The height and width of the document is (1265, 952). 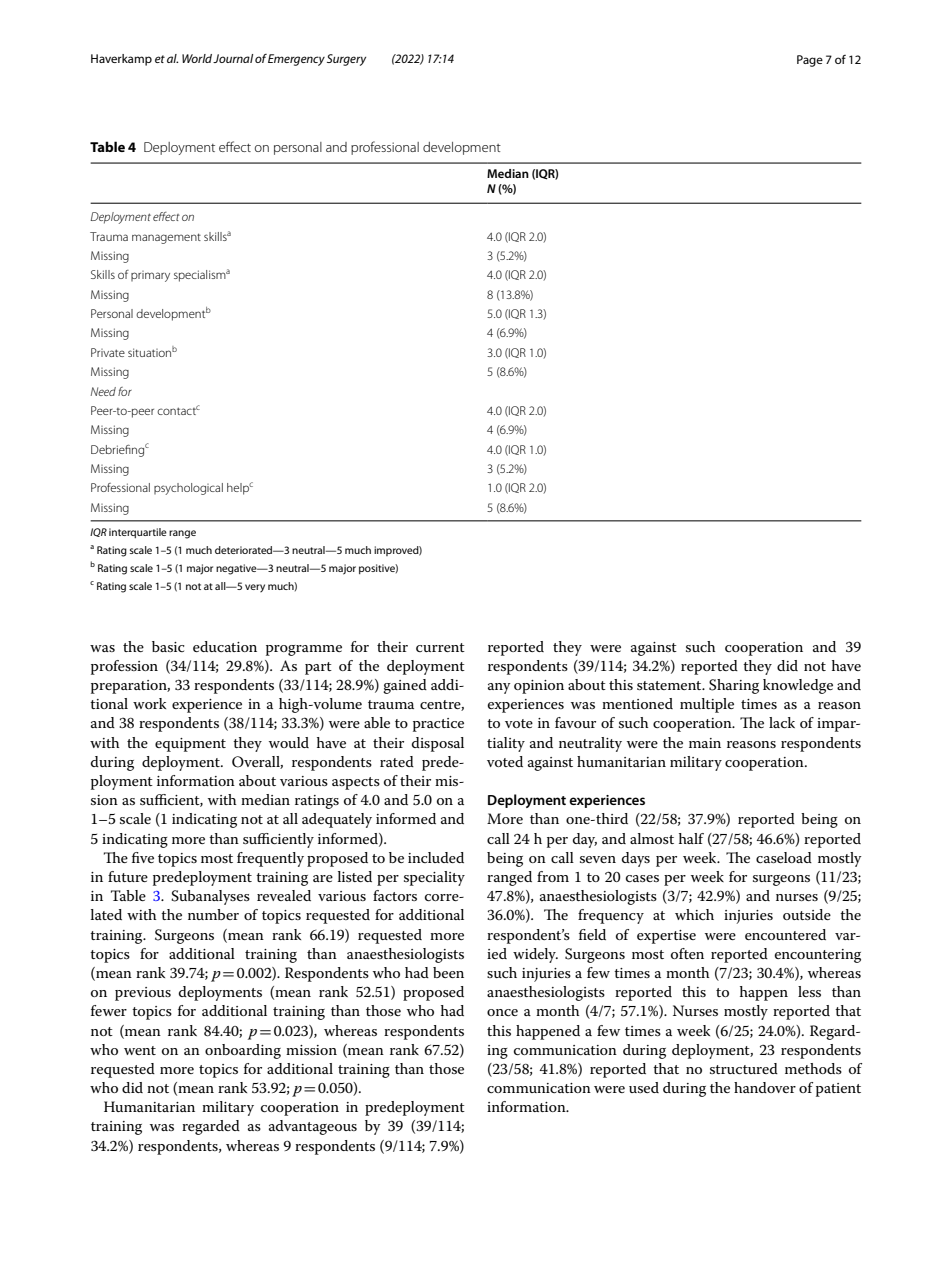 What do you see at coordinates (243, 1051) in the document?
I see `onboarding` at bounding box center [243, 1051].
